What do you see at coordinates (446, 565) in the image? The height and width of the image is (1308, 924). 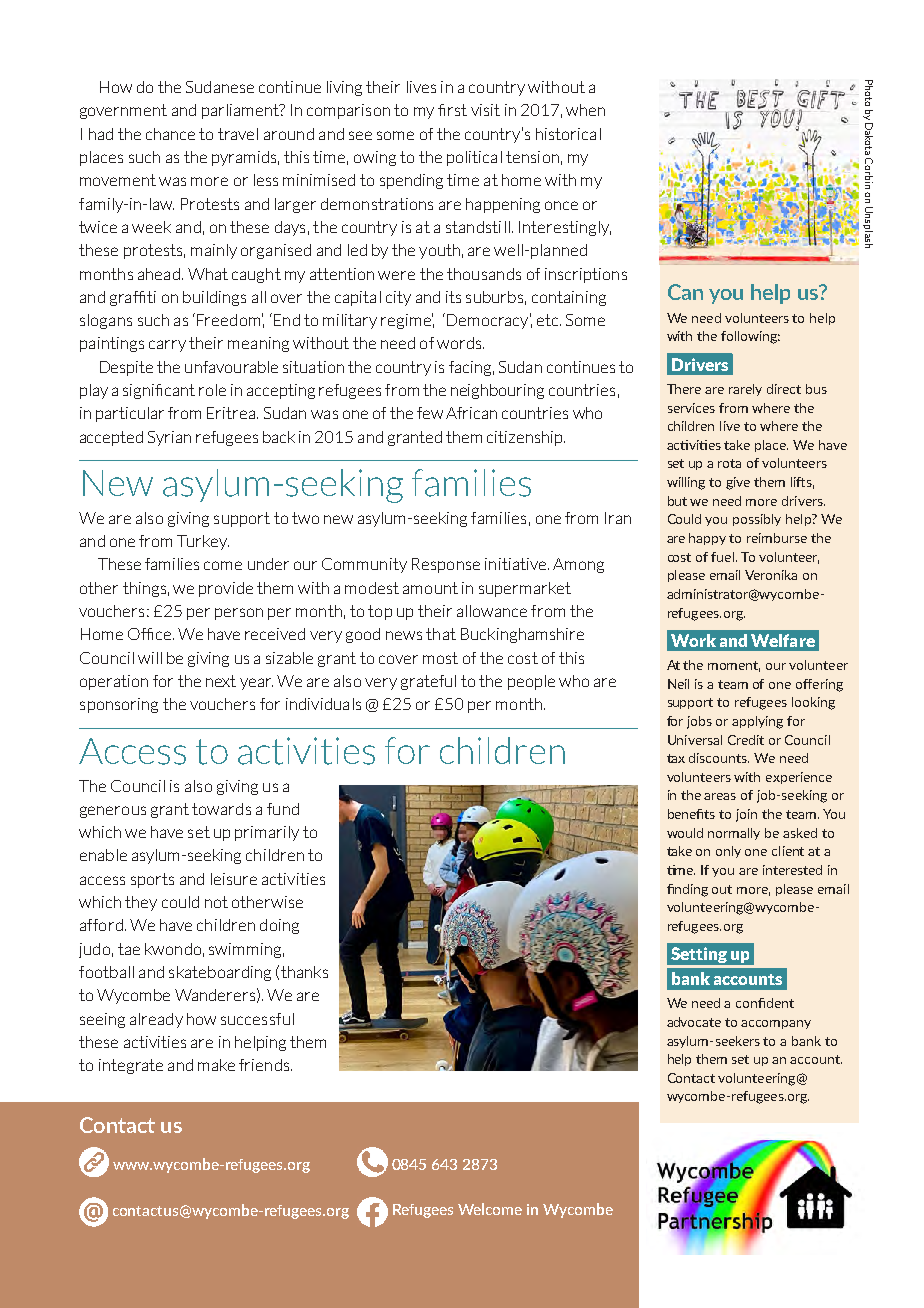 I see `Response` at bounding box center [446, 565].
